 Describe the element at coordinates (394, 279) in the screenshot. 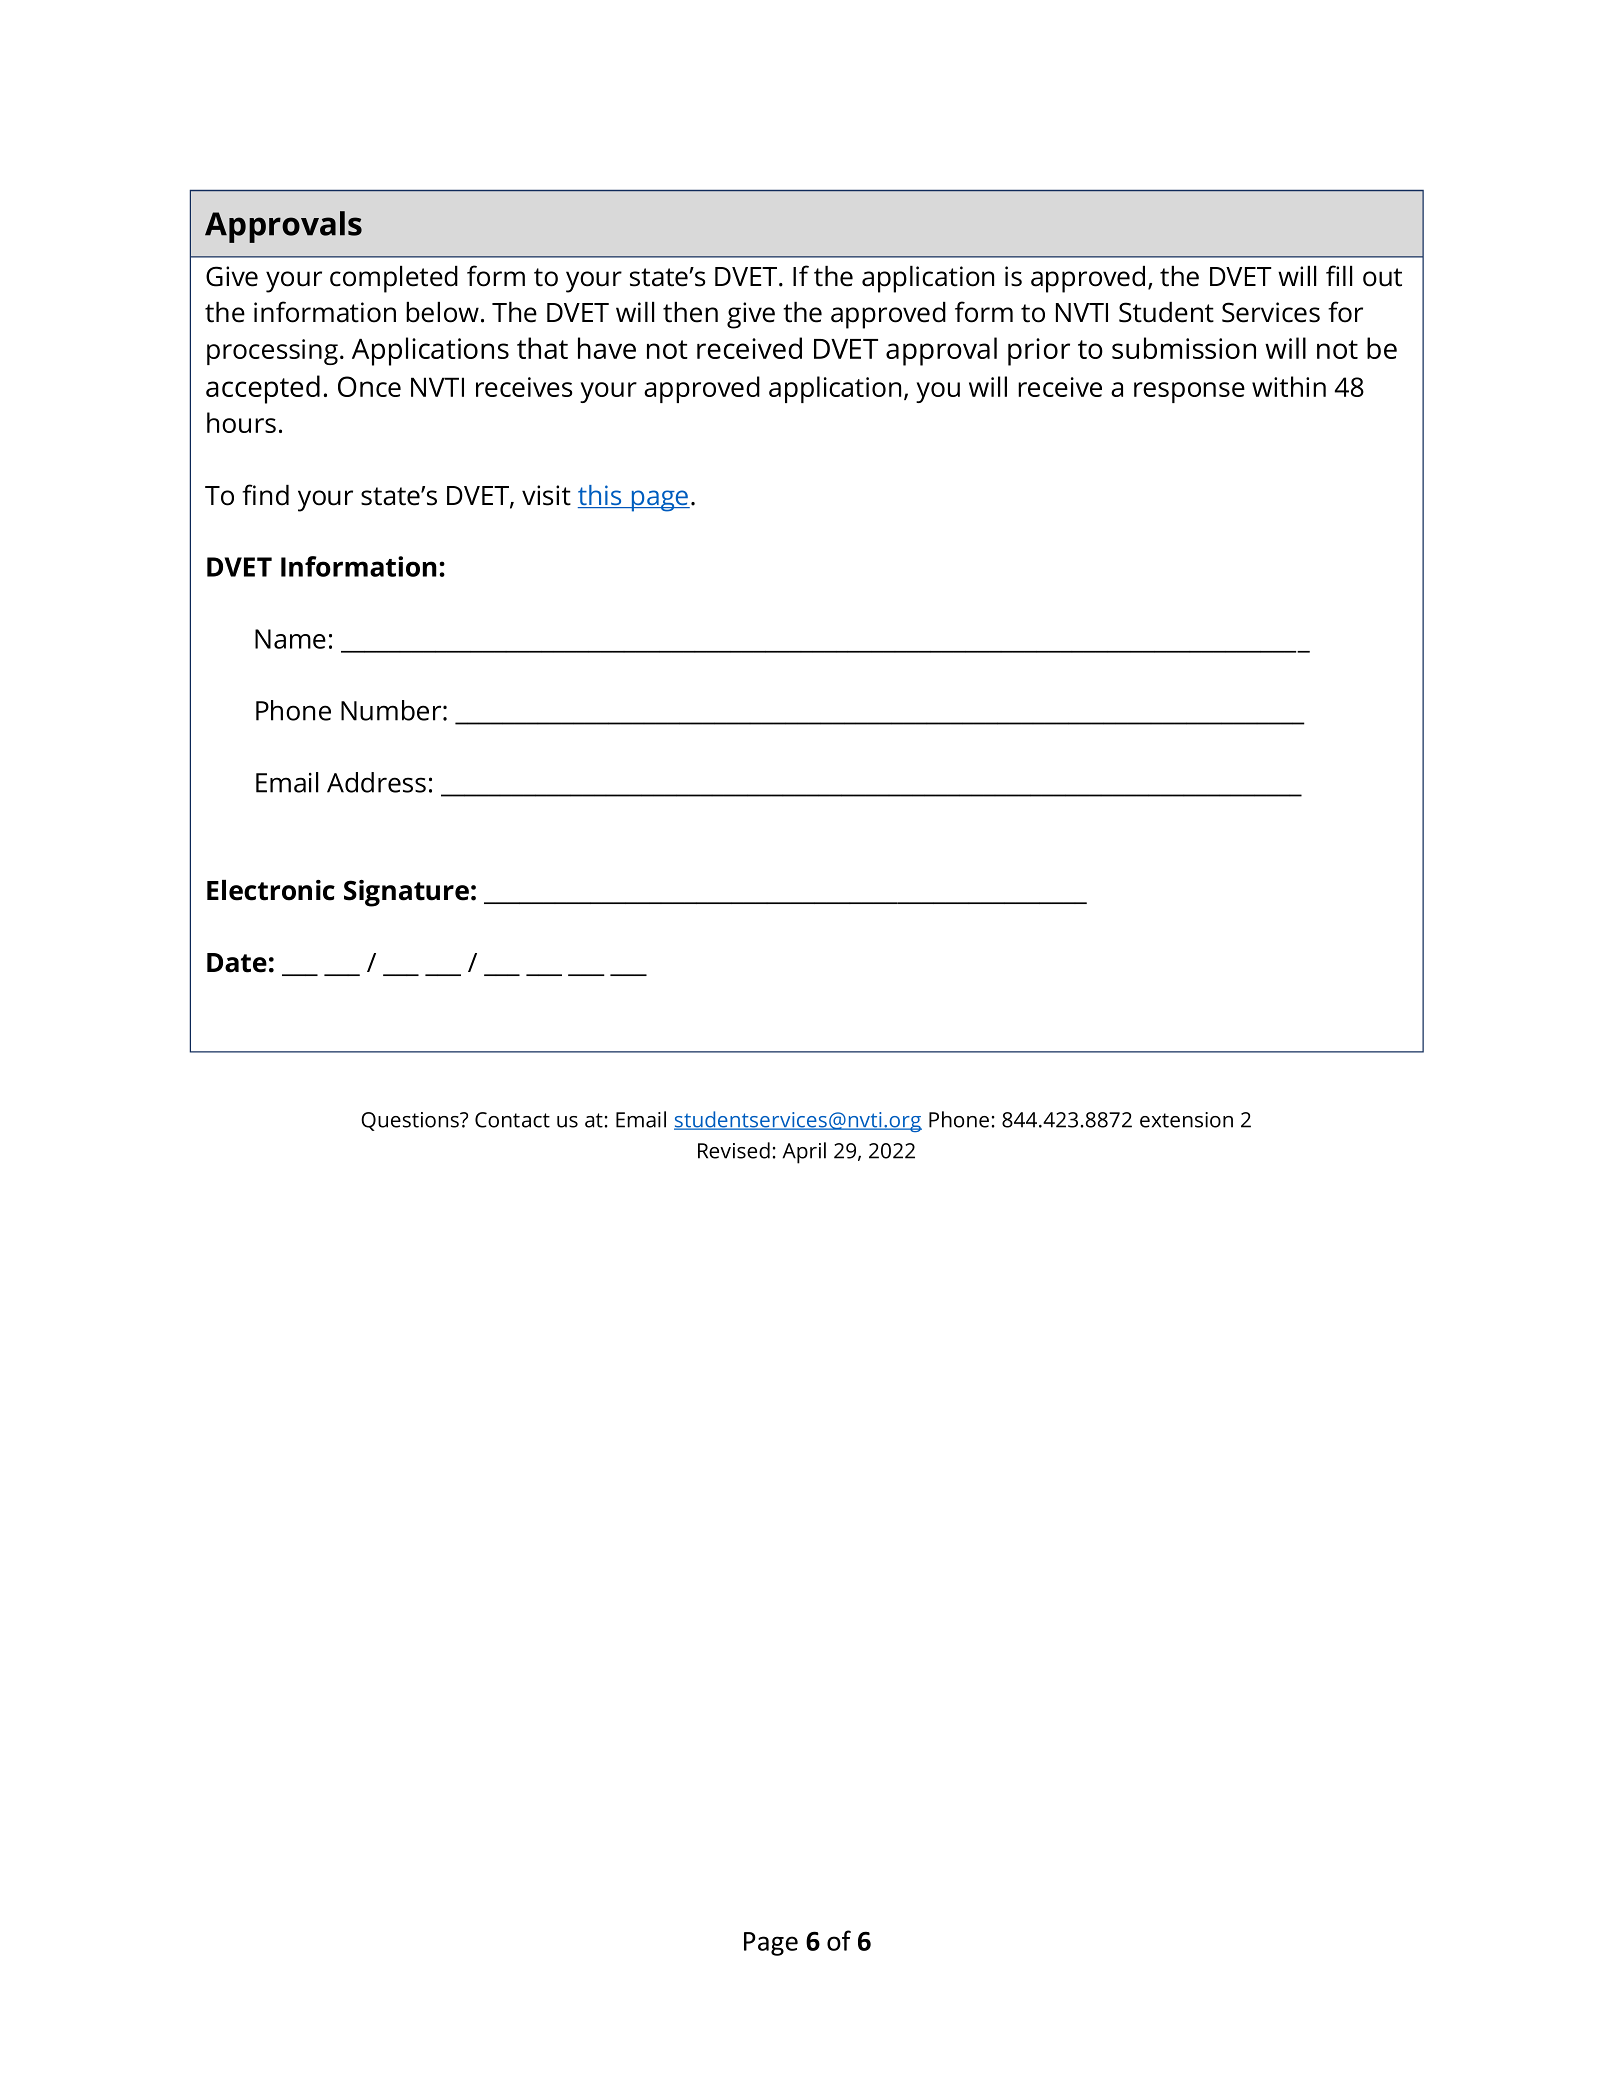

I see `completed` at that location.
